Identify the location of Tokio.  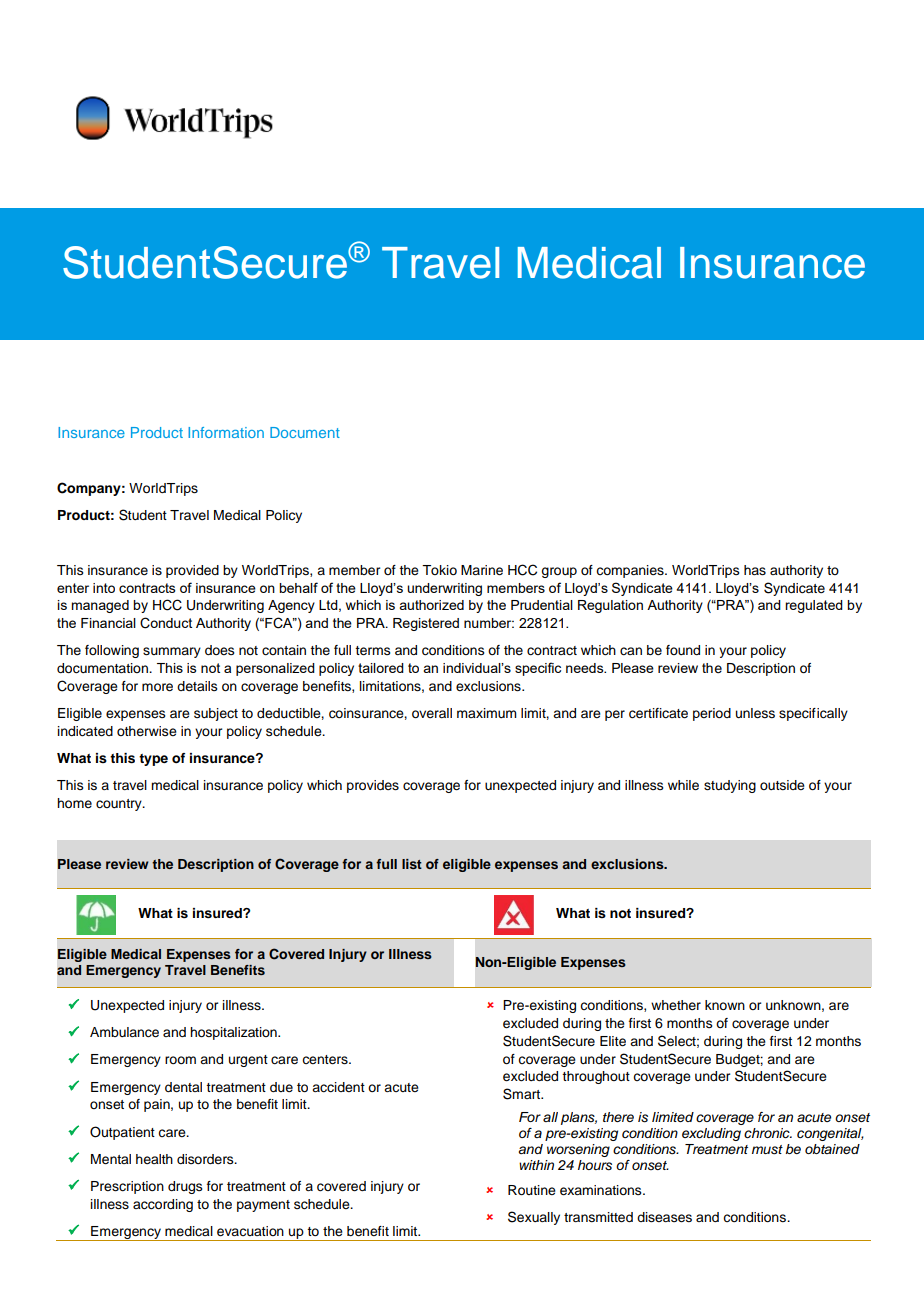
(439, 570).
